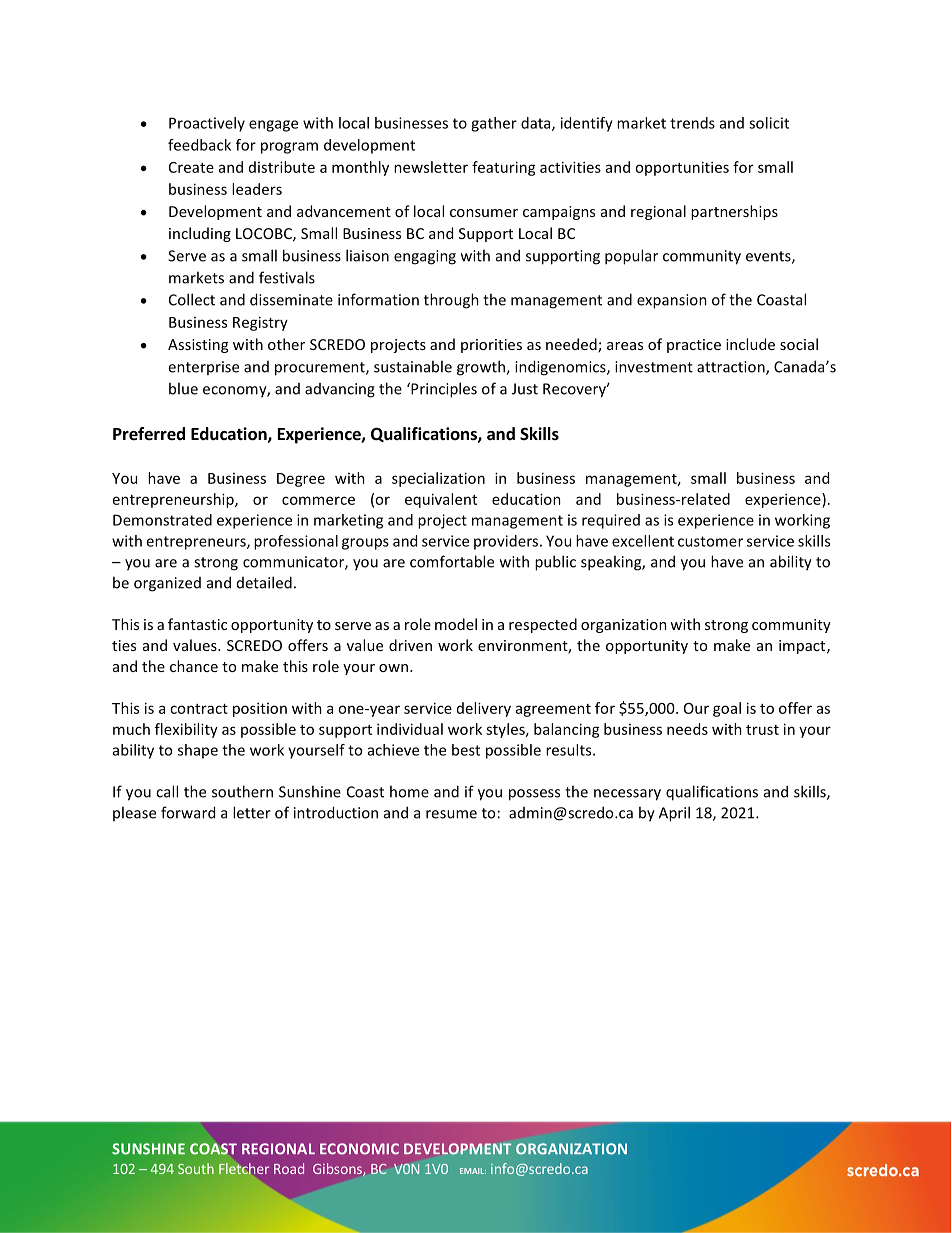  I want to click on Fletcher, so click(244, 1168).
